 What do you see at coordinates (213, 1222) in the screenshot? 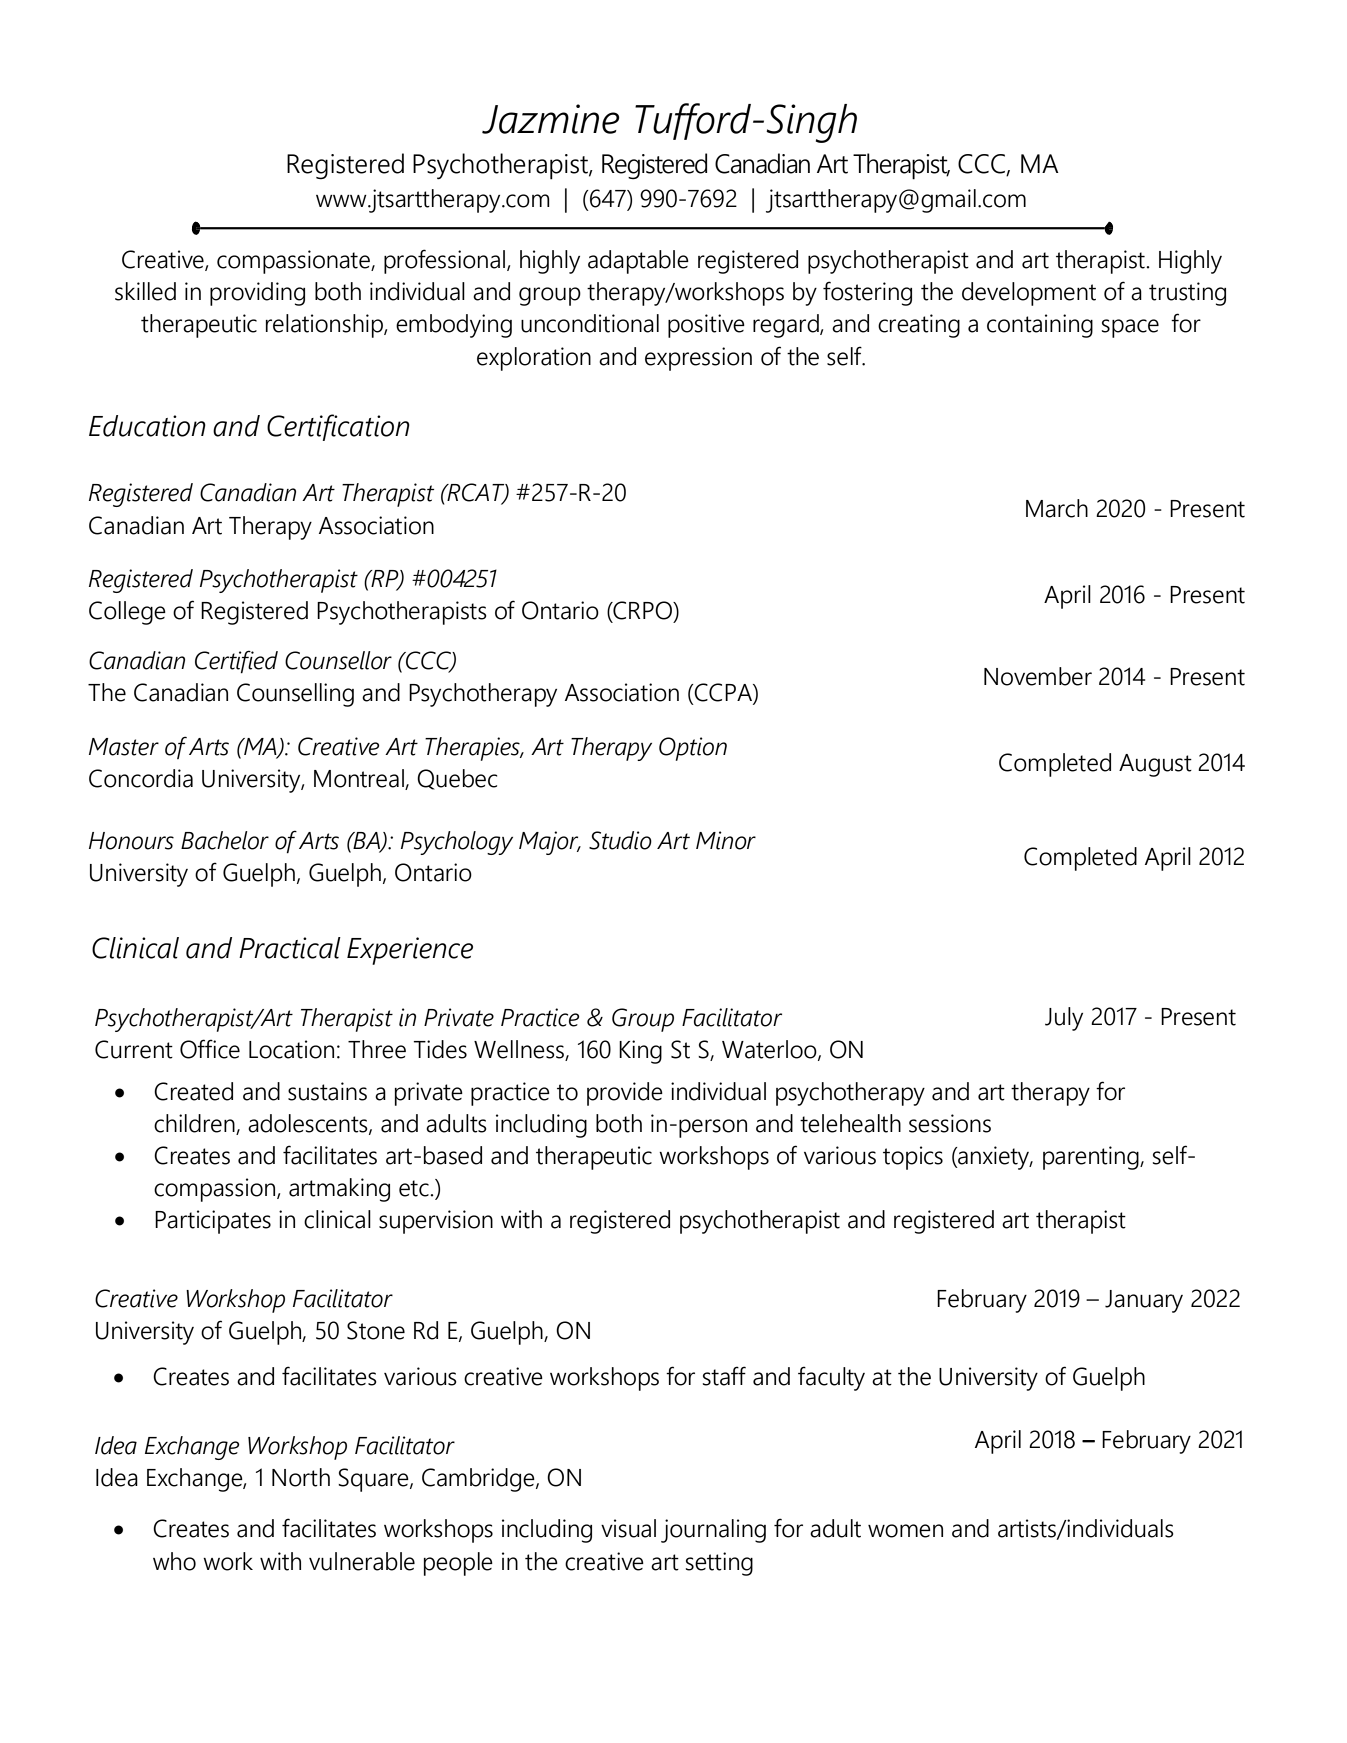
I see `Participates` at bounding box center [213, 1222].
